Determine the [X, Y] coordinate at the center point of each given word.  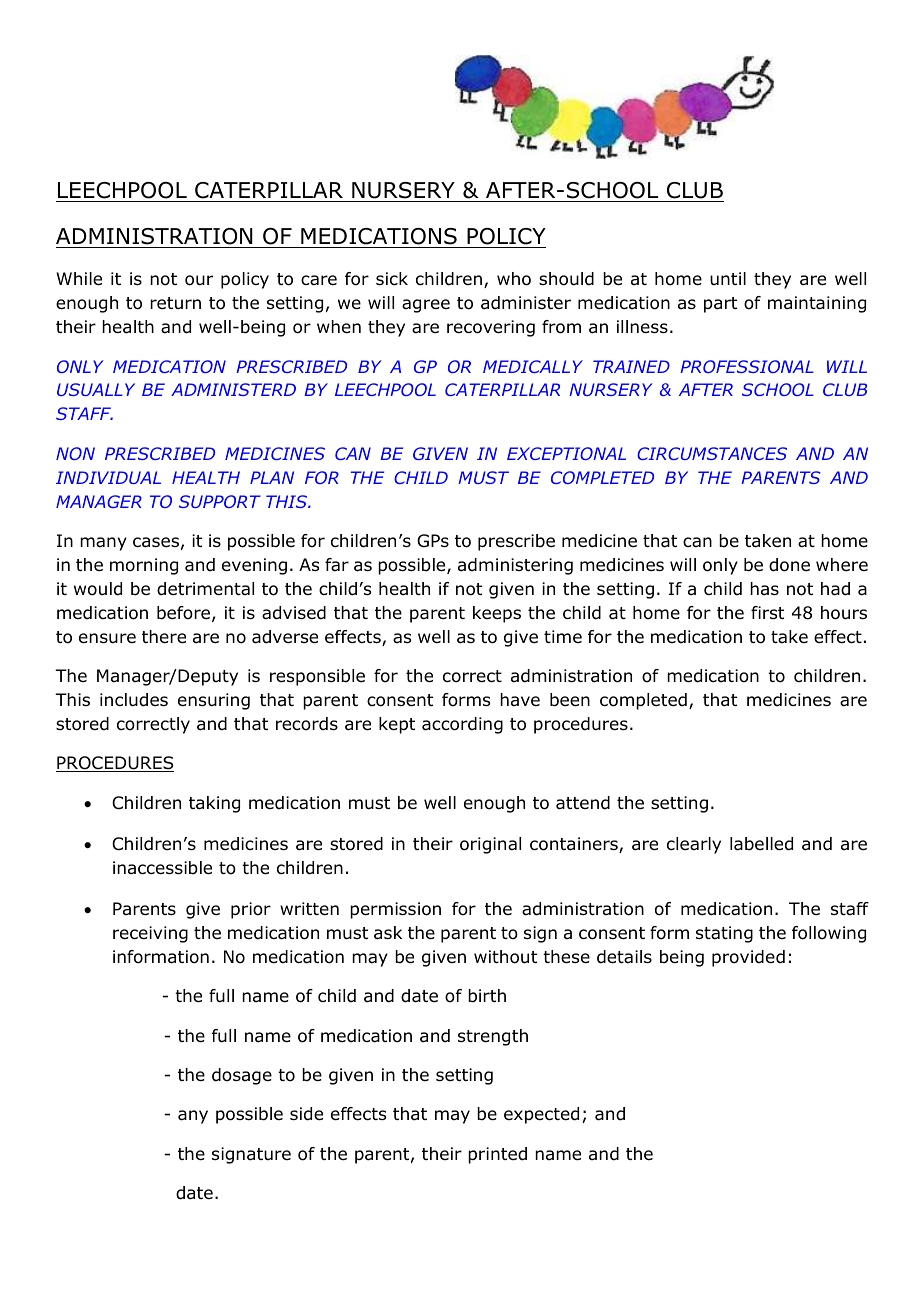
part [720, 305]
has [764, 588]
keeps [497, 614]
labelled [761, 844]
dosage [242, 1076]
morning [144, 566]
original [490, 845]
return [175, 303]
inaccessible [162, 868]
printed [497, 1155]
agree [426, 306]
